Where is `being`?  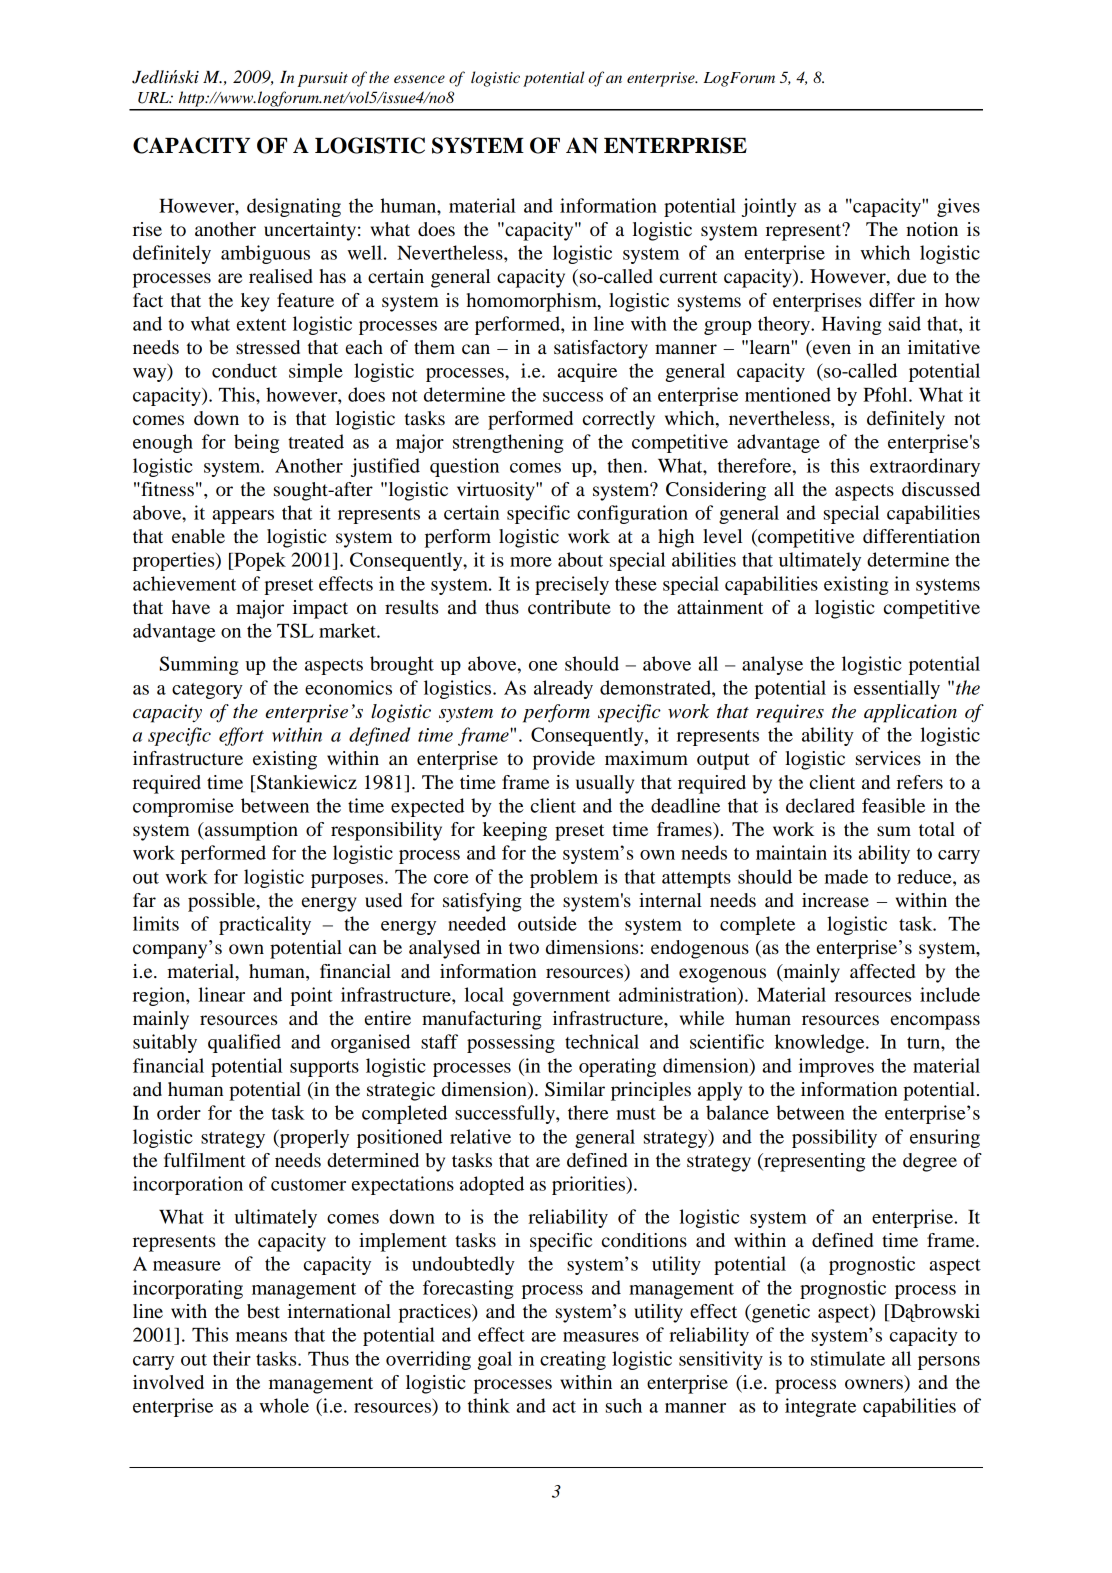 being is located at coordinates (256, 443).
